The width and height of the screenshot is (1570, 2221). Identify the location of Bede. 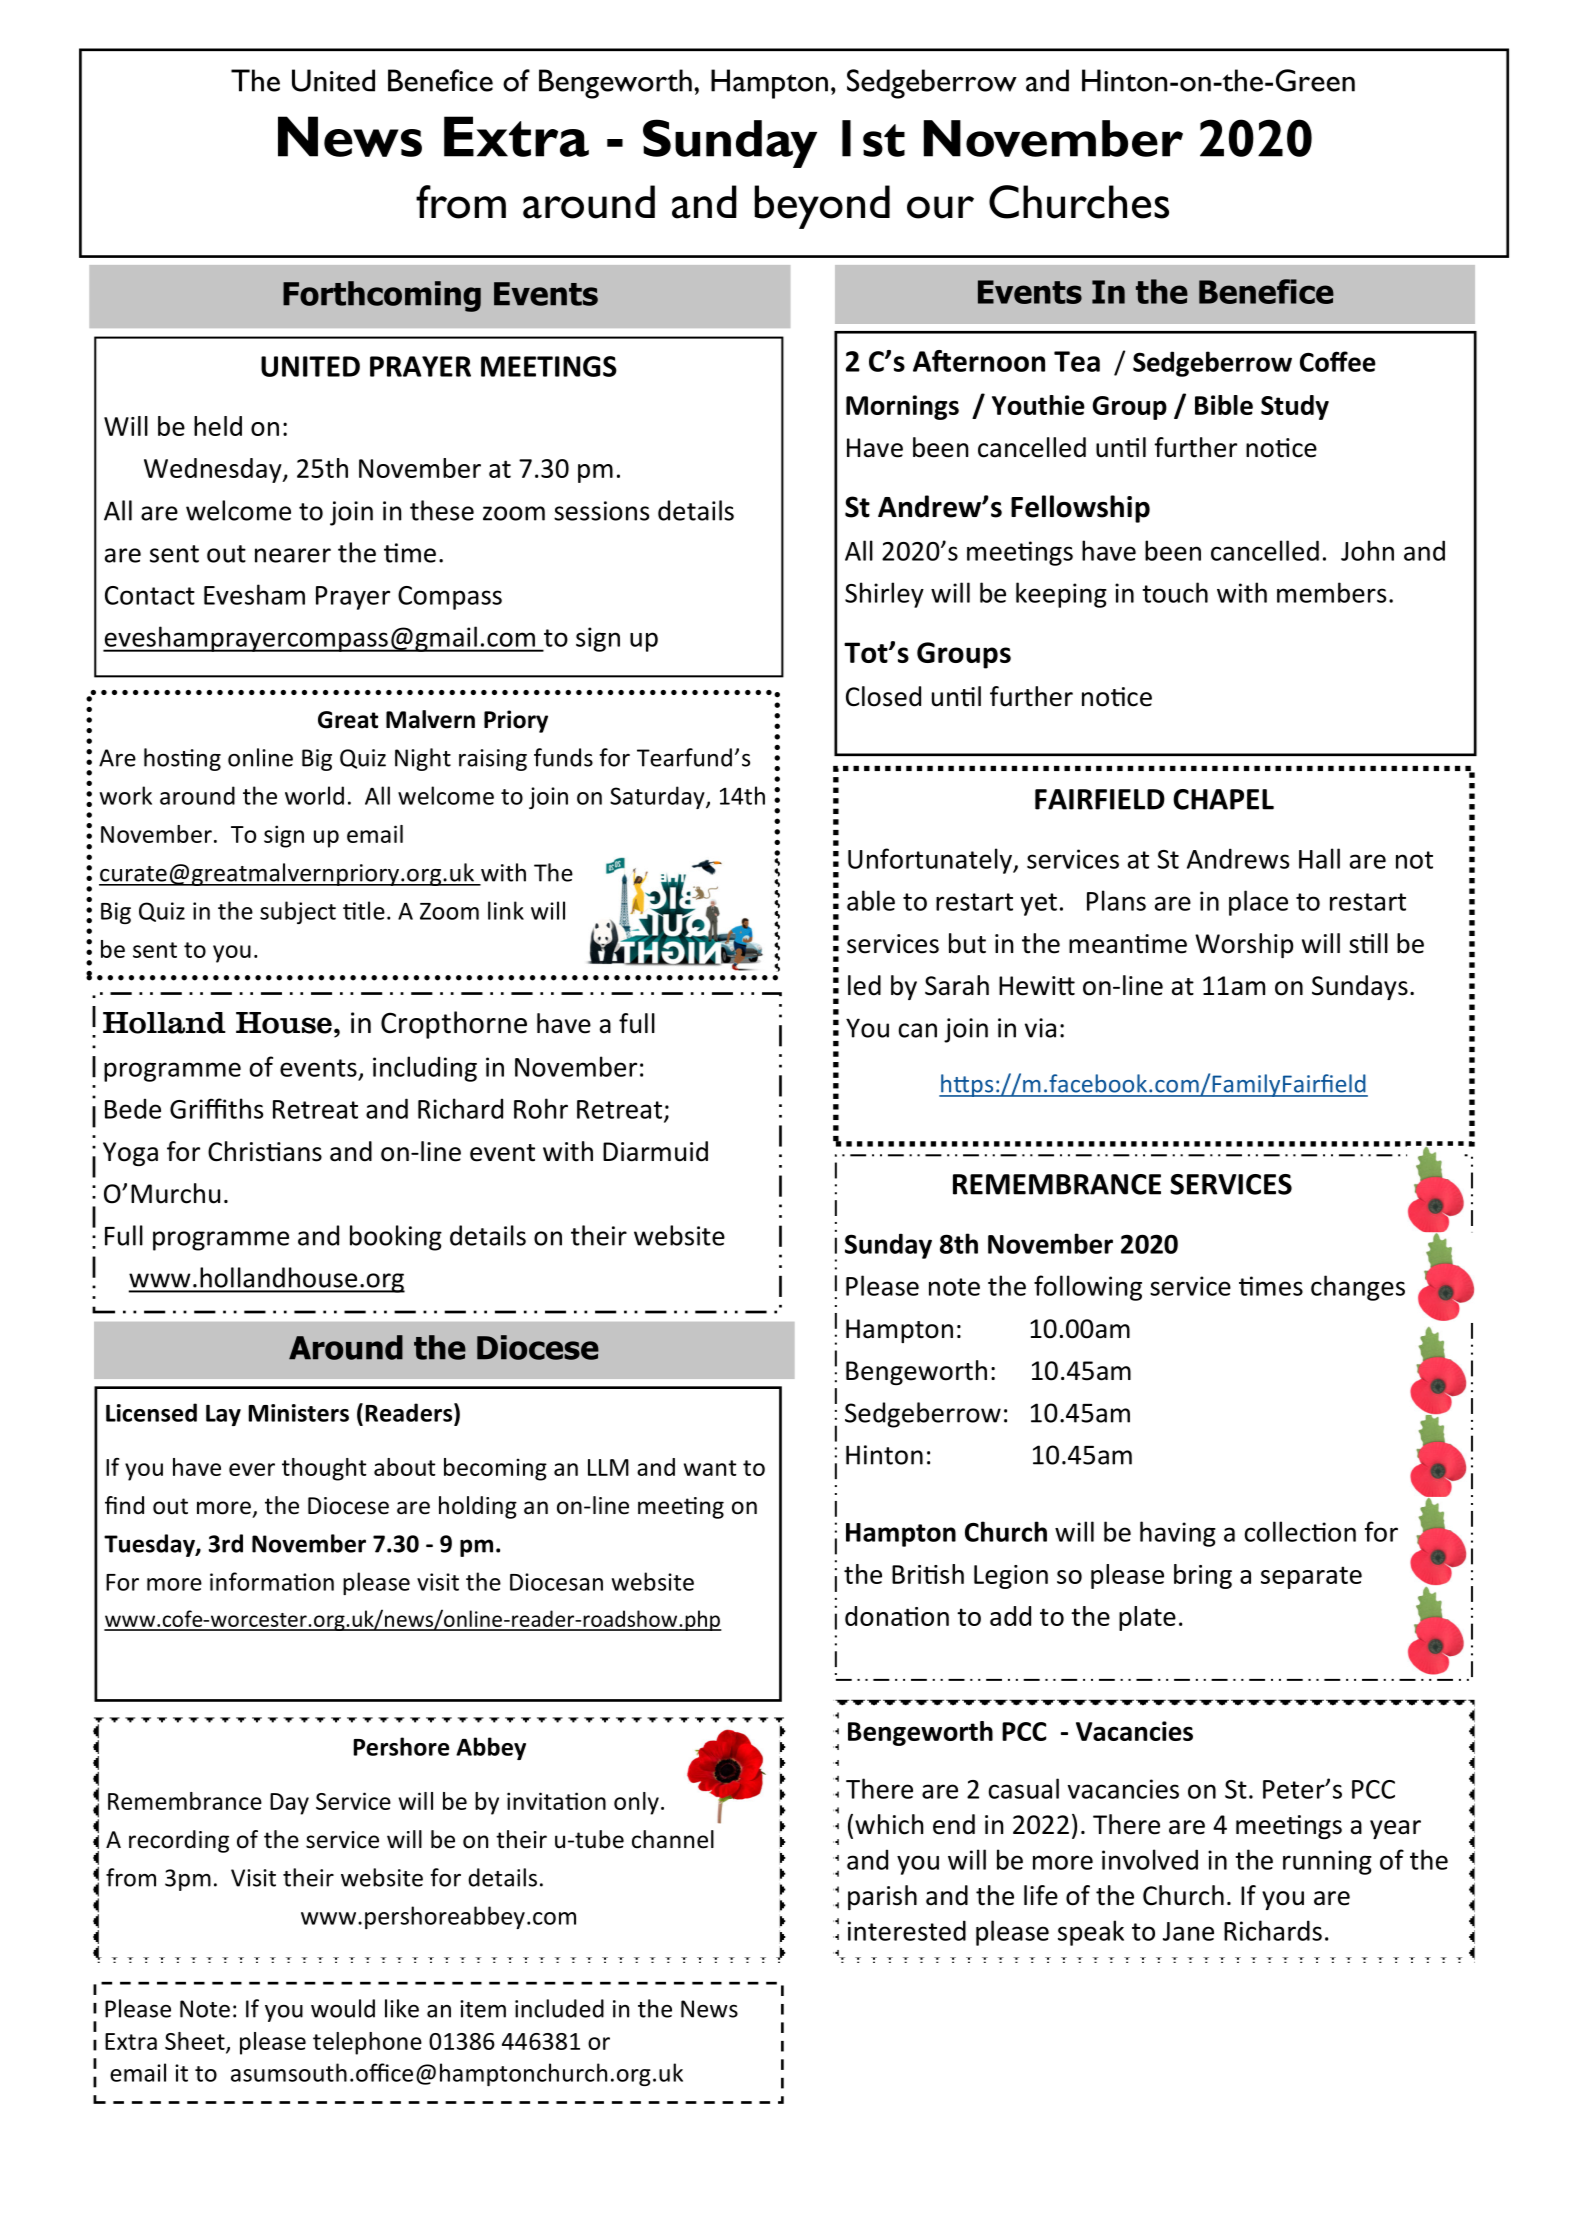
(133, 1108).
